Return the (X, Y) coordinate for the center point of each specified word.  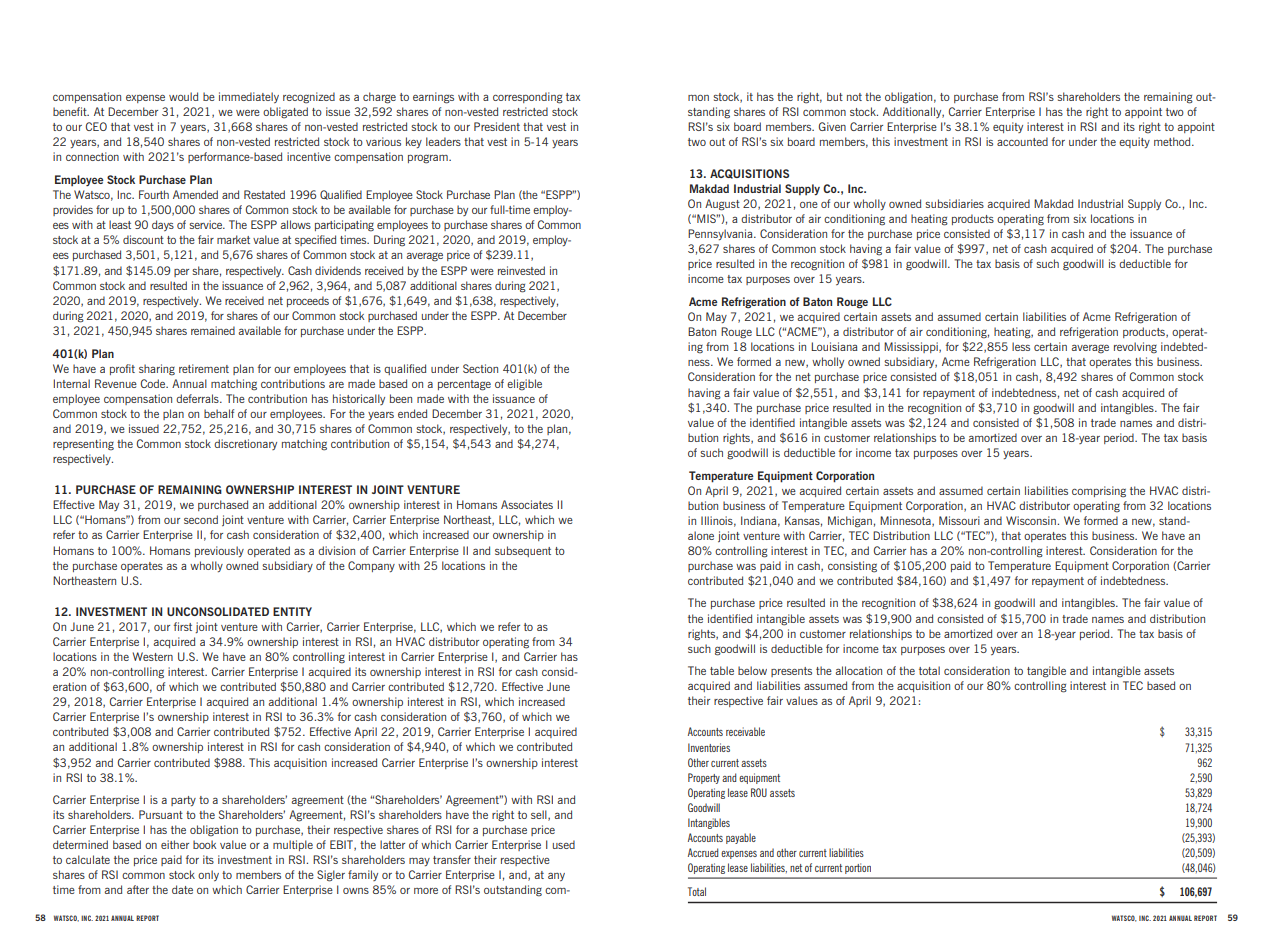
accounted (1022, 141)
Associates (527, 504)
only (208, 875)
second (201, 519)
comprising (1099, 492)
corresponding (528, 98)
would (183, 96)
